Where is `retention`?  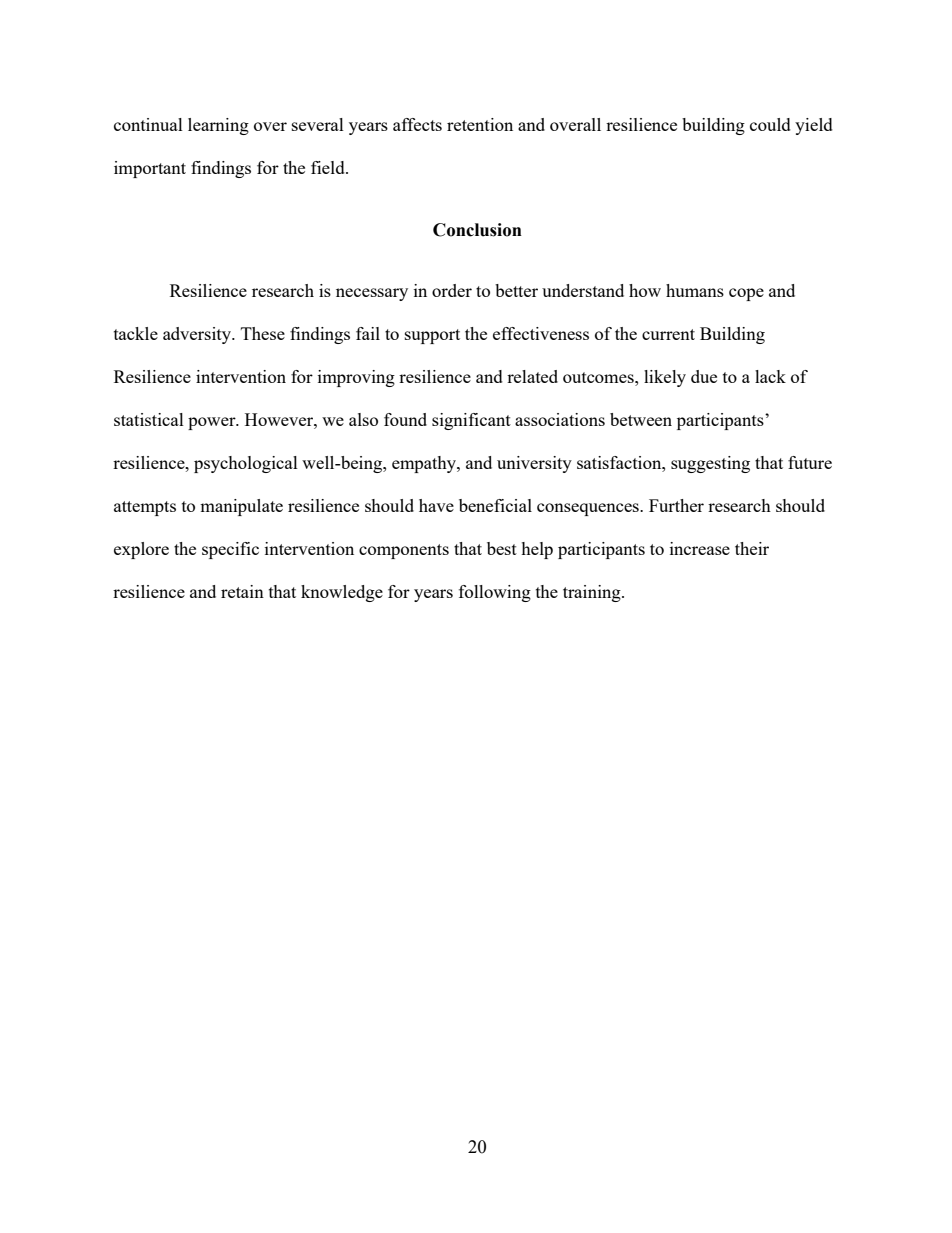
retention is located at coordinates (480, 124).
